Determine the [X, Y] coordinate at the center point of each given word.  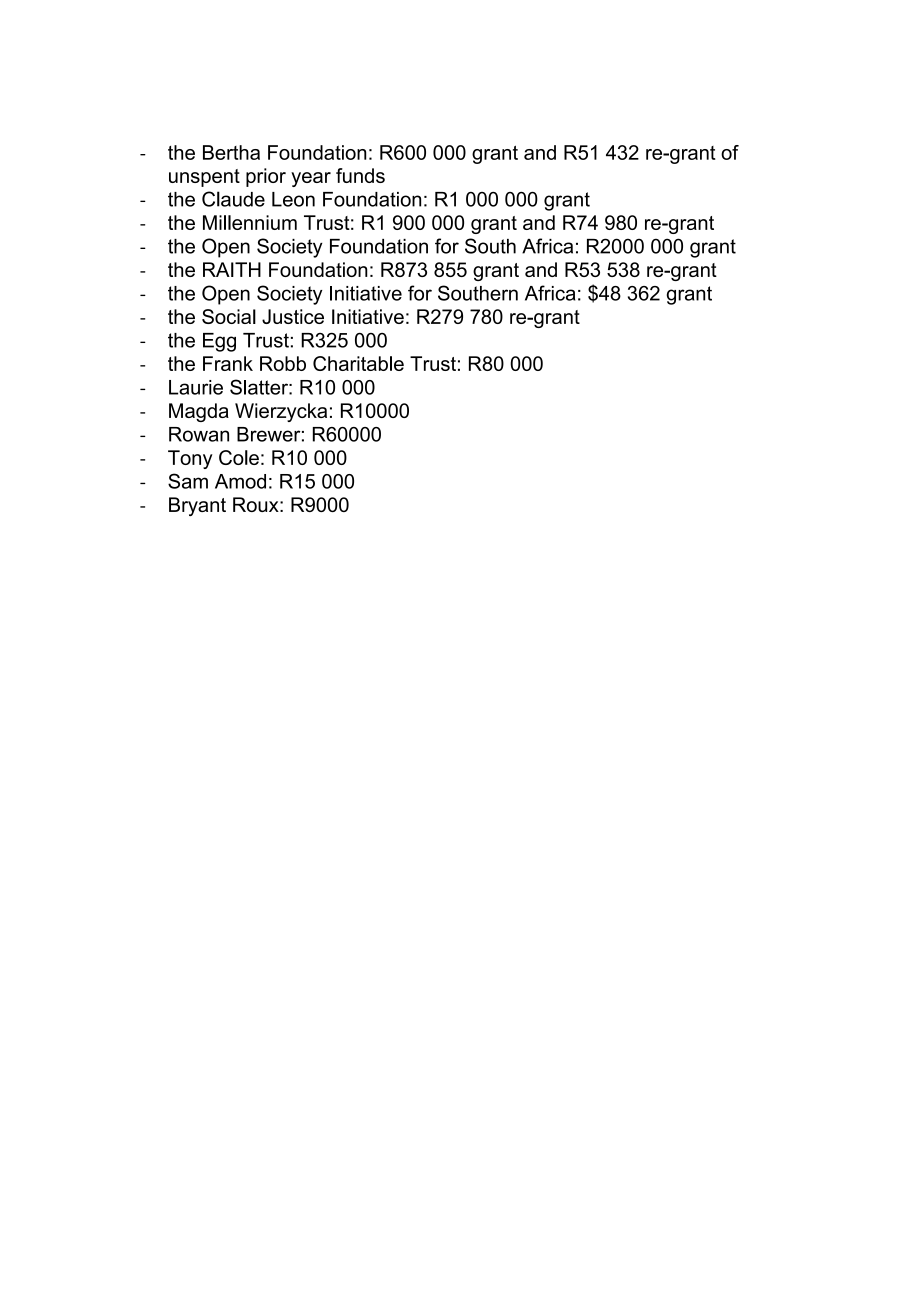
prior [266, 177]
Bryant [197, 506]
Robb [283, 363]
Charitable [358, 363]
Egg [219, 342]
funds [360, 175]
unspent [204, 178]
